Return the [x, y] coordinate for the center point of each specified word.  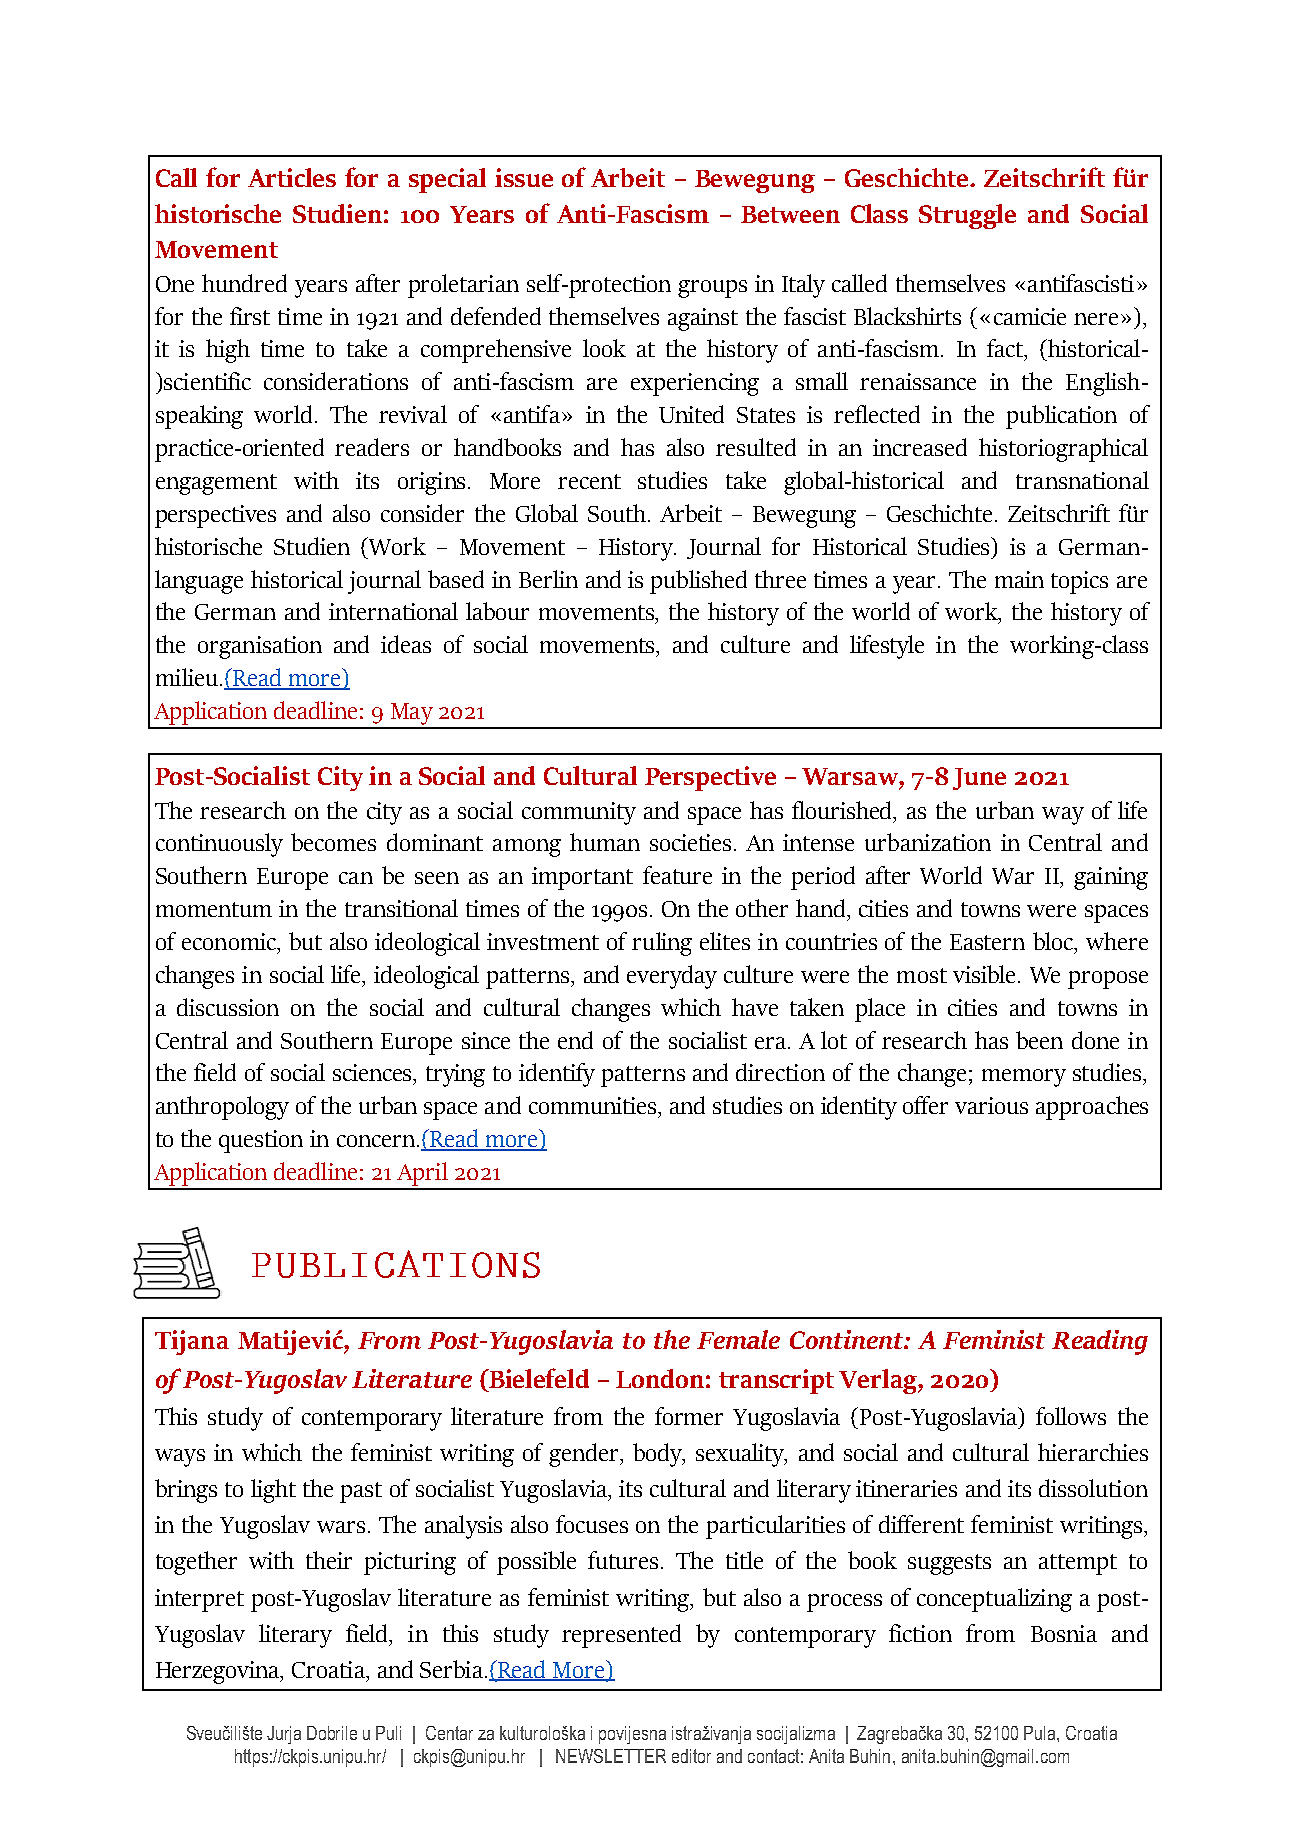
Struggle [967, 216]
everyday [672, 977]
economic [230, 943]
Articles [292, 177]
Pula [1041, 1733]
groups [712, 289]
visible [984, 974]
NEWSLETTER [611, 1756]
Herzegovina [219, 1672]
